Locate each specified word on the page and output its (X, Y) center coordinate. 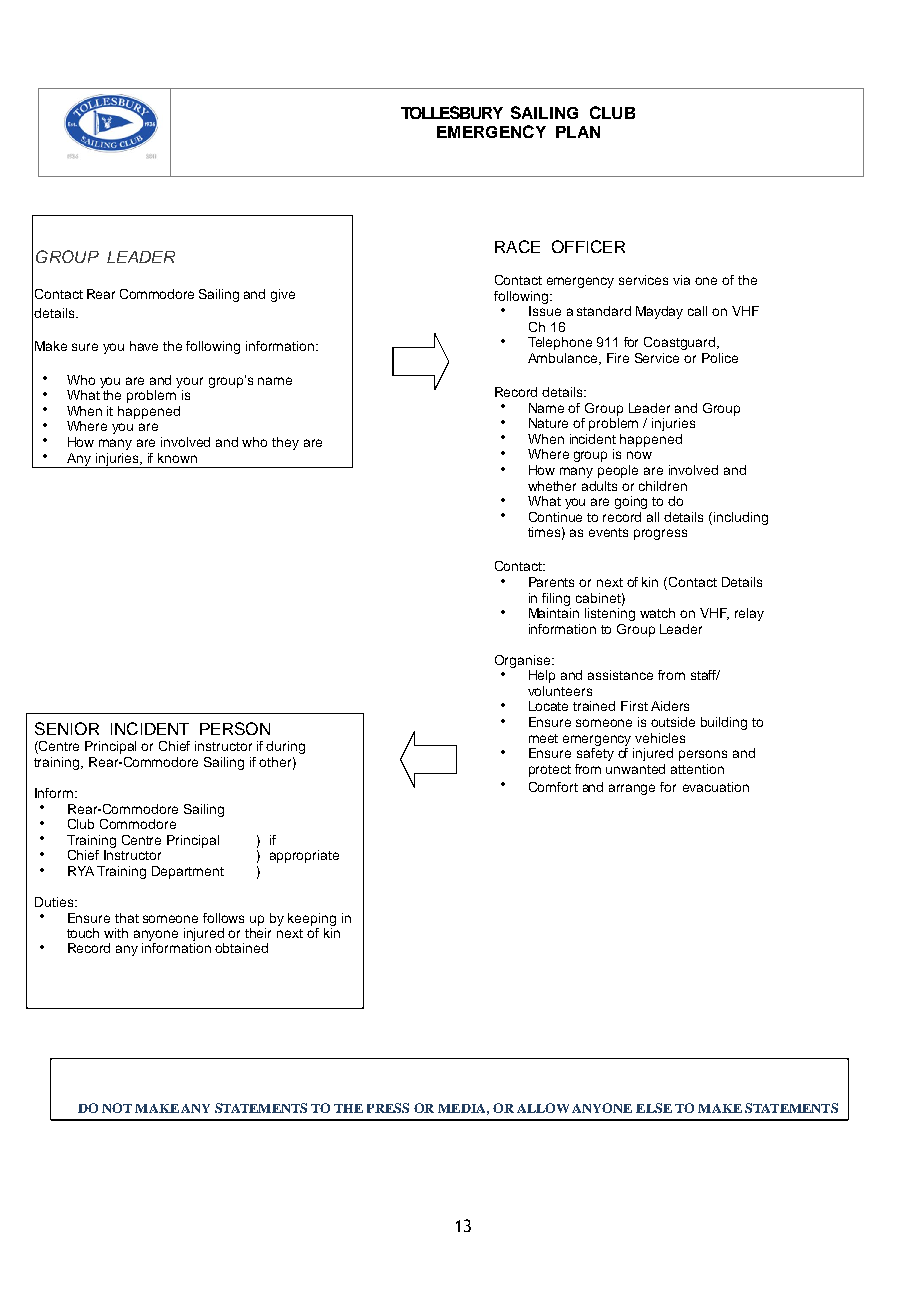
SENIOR (67, 728)
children (663, 486)
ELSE (654, 1108)
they (285, 443)
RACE (517, 246)
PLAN (578, 132)
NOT (117, 1108)
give (283, 295)
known (177, 458)
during (285, 747)
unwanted (635, 769)
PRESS (388, 1108)
